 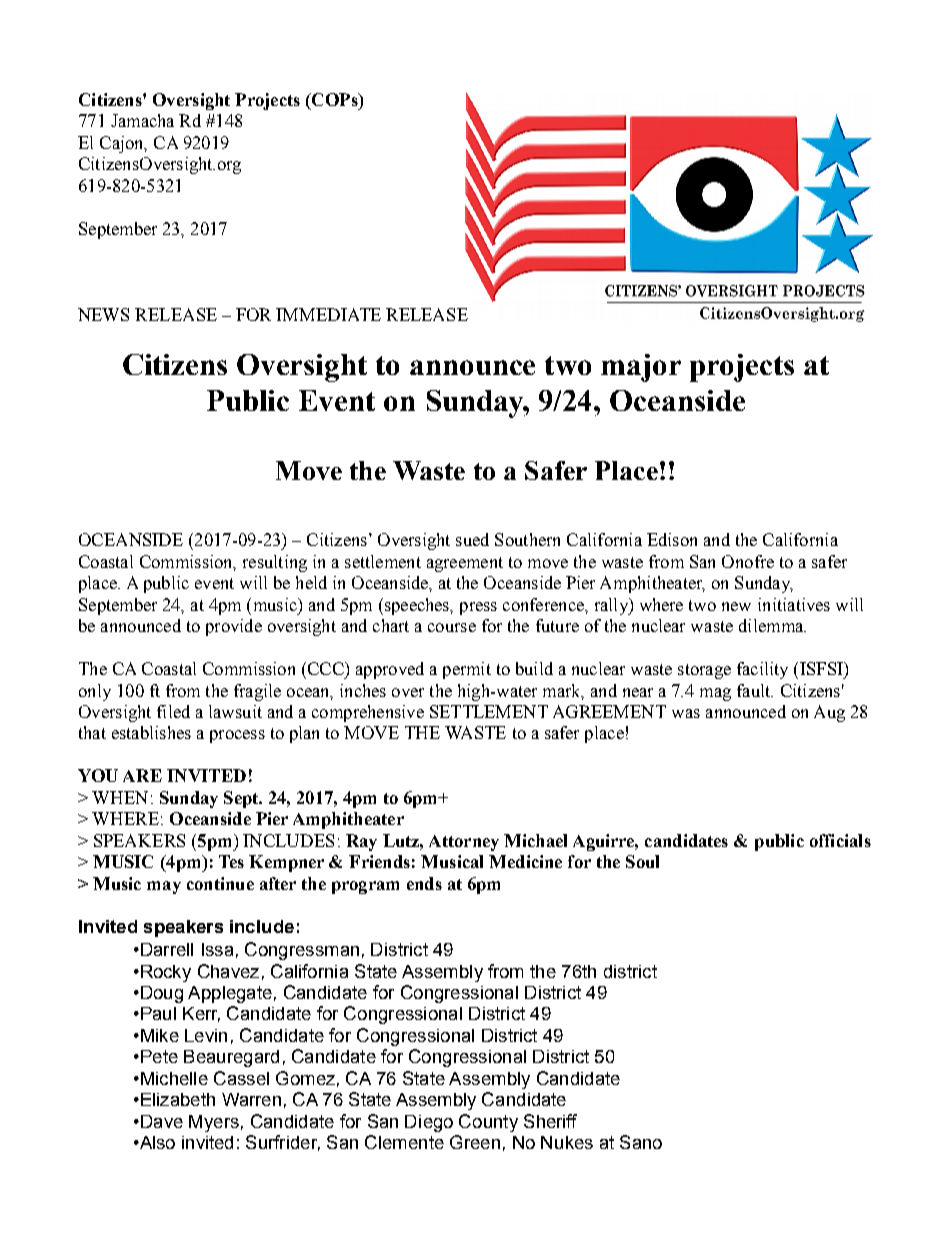 What do you see at coordinates (167, 949) in the image?
I see `Darrell` at bounding box center [167, 949].
